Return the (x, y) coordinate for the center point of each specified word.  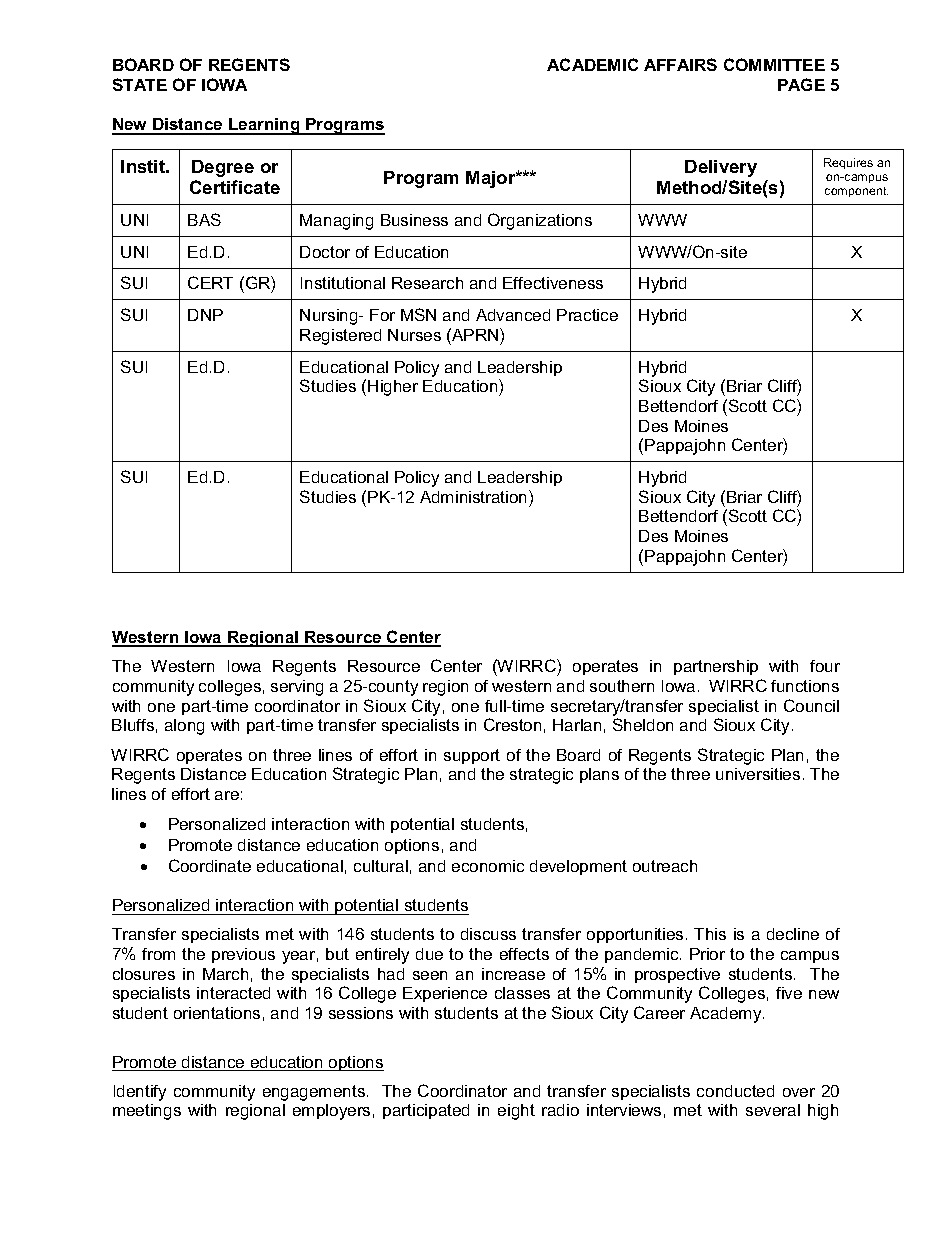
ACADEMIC (592, 64)
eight (516, 1112)
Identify (140, 1093)
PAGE (801, 84)
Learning (264, 126)
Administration (475, 496)
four (825, 666)
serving (297, 688)
